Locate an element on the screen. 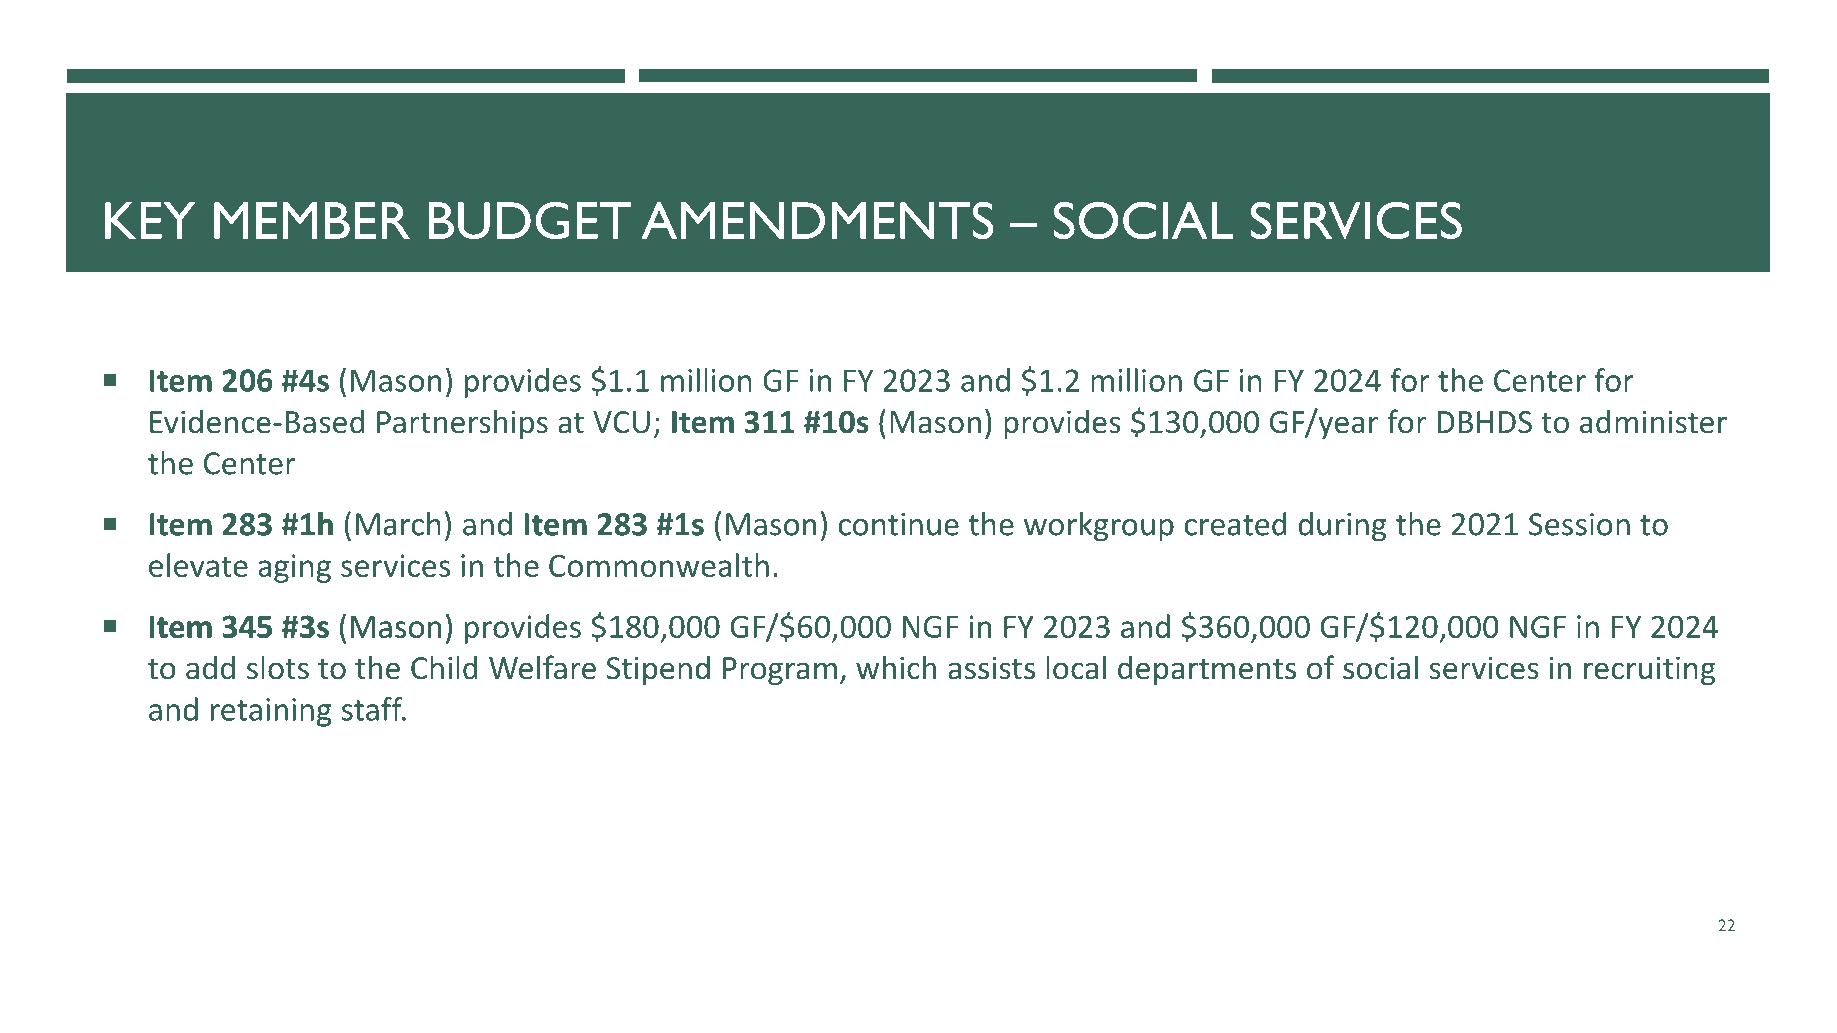  Partnerships is located at coordinates (462, 424).
